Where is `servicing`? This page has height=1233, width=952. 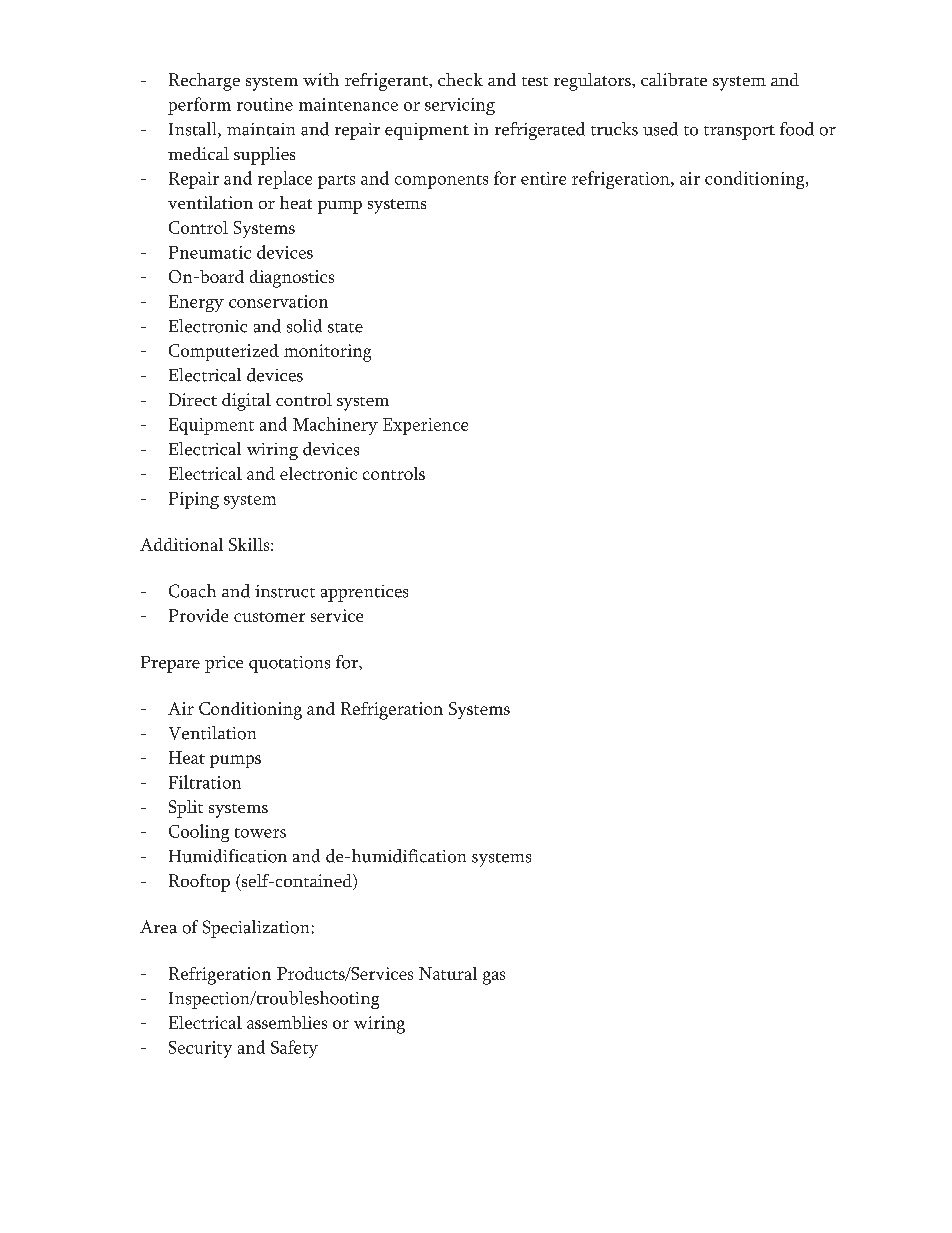 servicing is located at coordinates (460, 106).
